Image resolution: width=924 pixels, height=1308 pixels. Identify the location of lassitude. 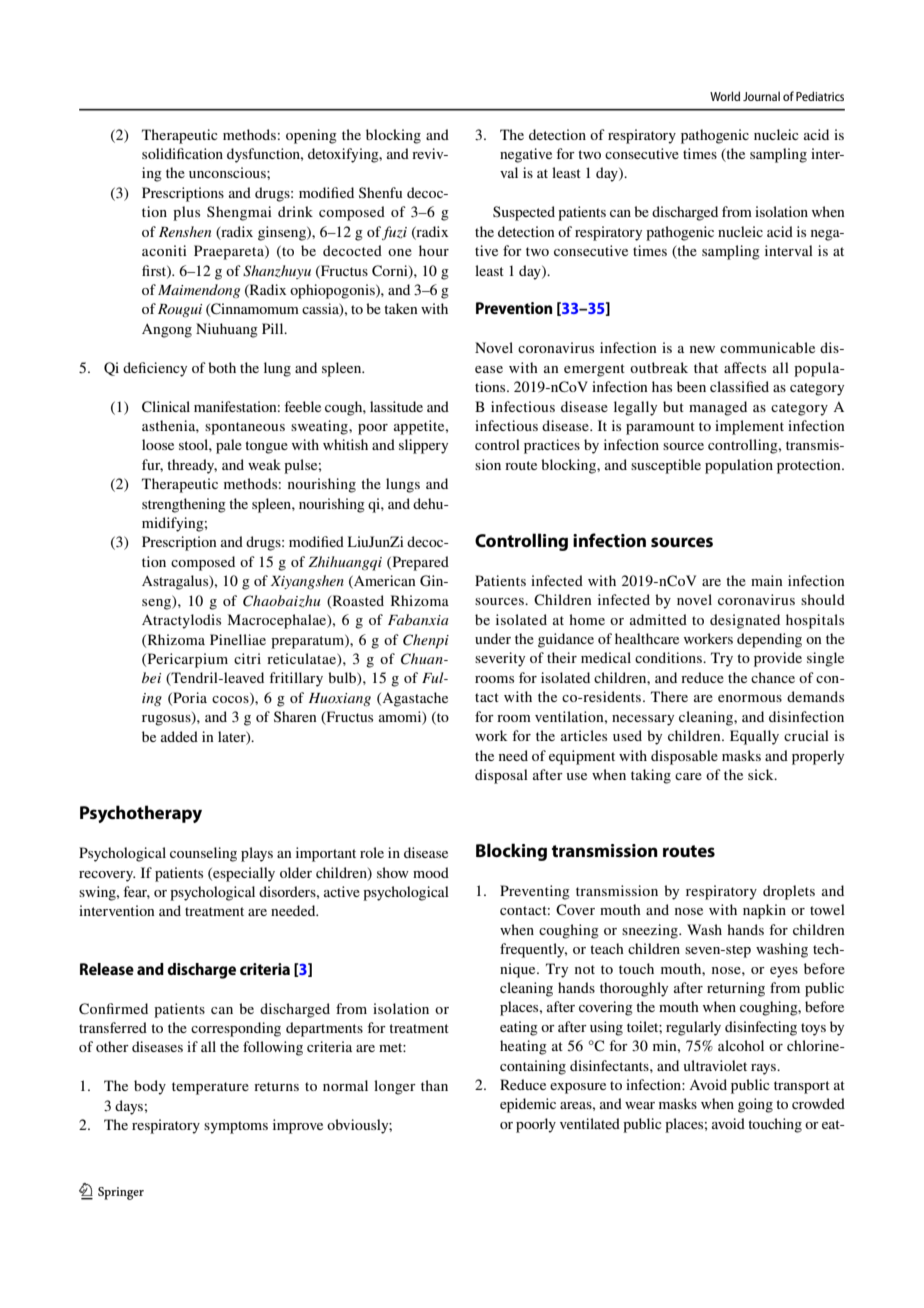
(396, 406).
